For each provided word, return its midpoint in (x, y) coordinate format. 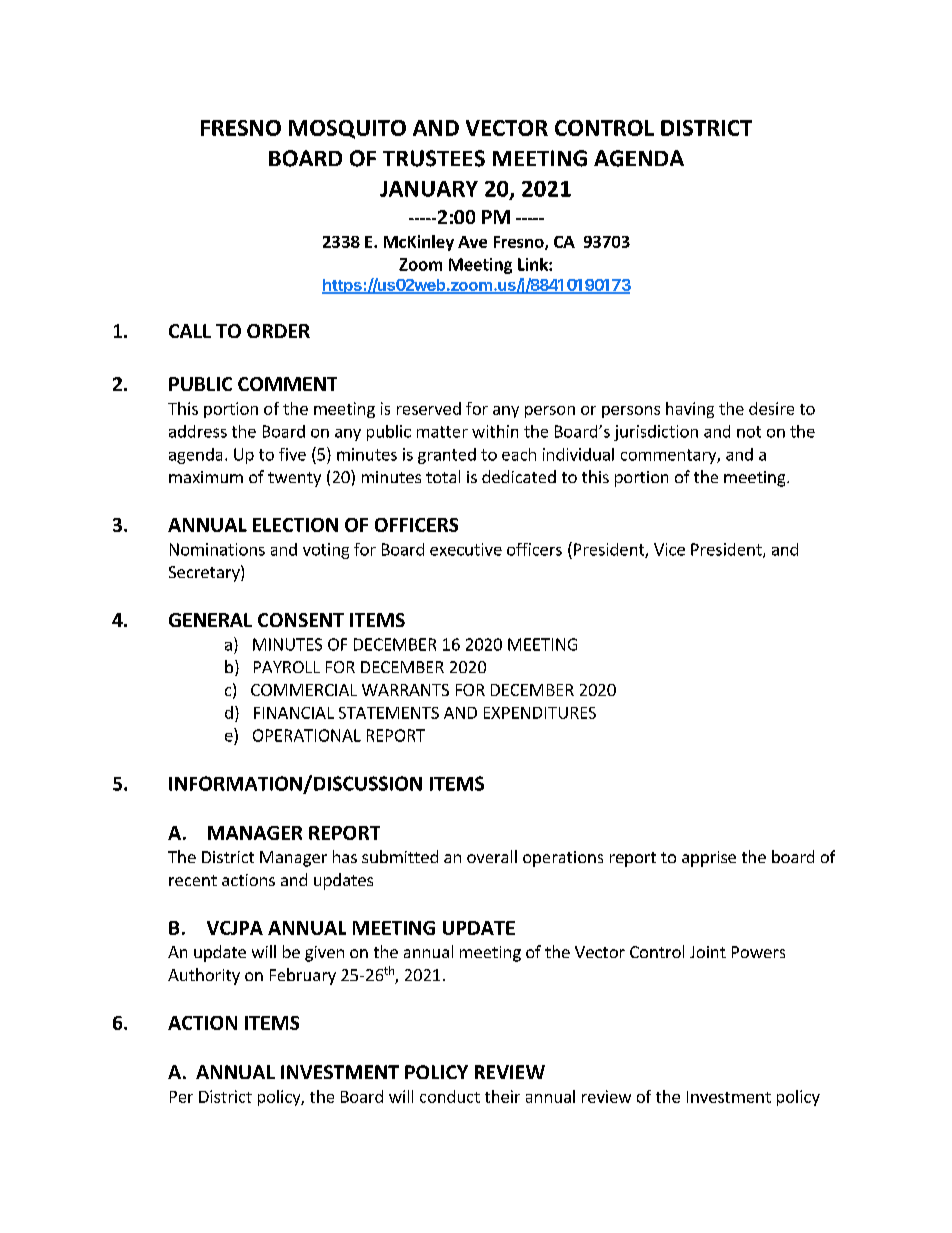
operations (563, 859)
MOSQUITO (347, 129)
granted (447, 456)
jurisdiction (656, 433)
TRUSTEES (434, 158)
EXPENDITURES (540, 713)
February (303, 976)
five (292, 454)
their (502, 1096)
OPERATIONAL (307, 735)
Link (534, 264)
